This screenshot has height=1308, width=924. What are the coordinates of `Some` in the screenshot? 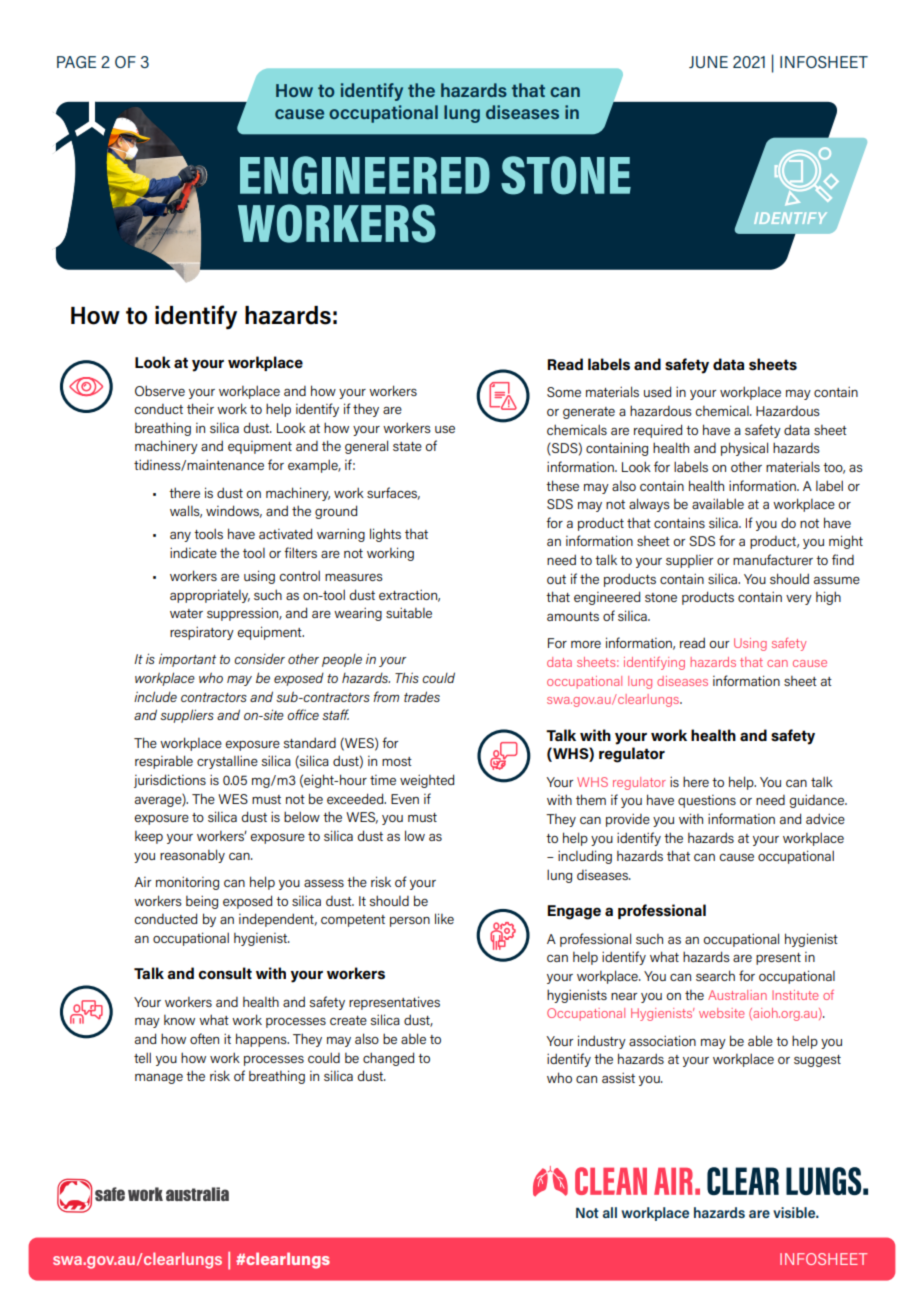 It's located at (564, 392).
